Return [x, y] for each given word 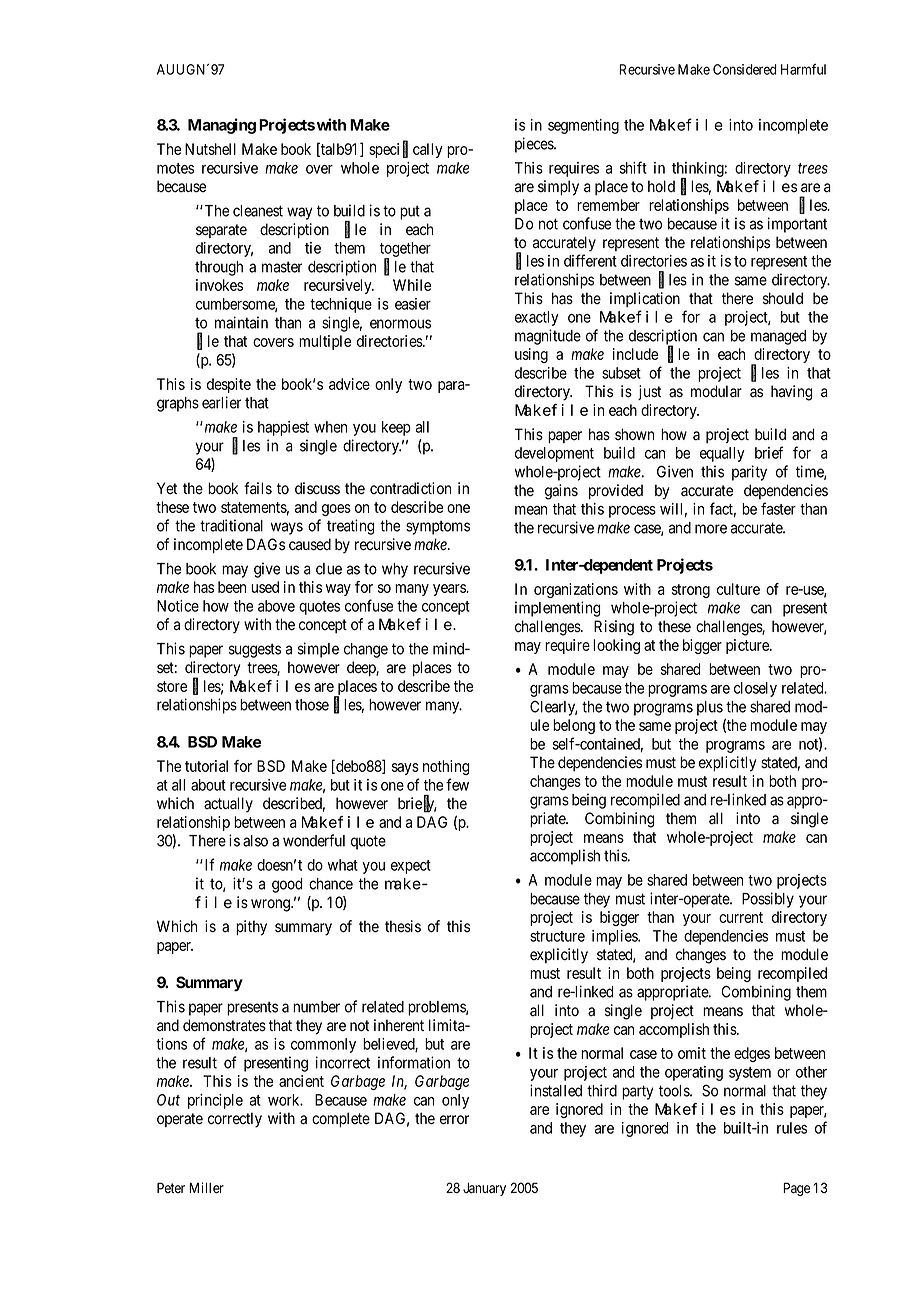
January [484, 1189]
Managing [222, 126]
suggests [255, 650]
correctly [235, 1120]
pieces [535, 145]
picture [748, 646]
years [450, 590]
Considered [745, 69]
